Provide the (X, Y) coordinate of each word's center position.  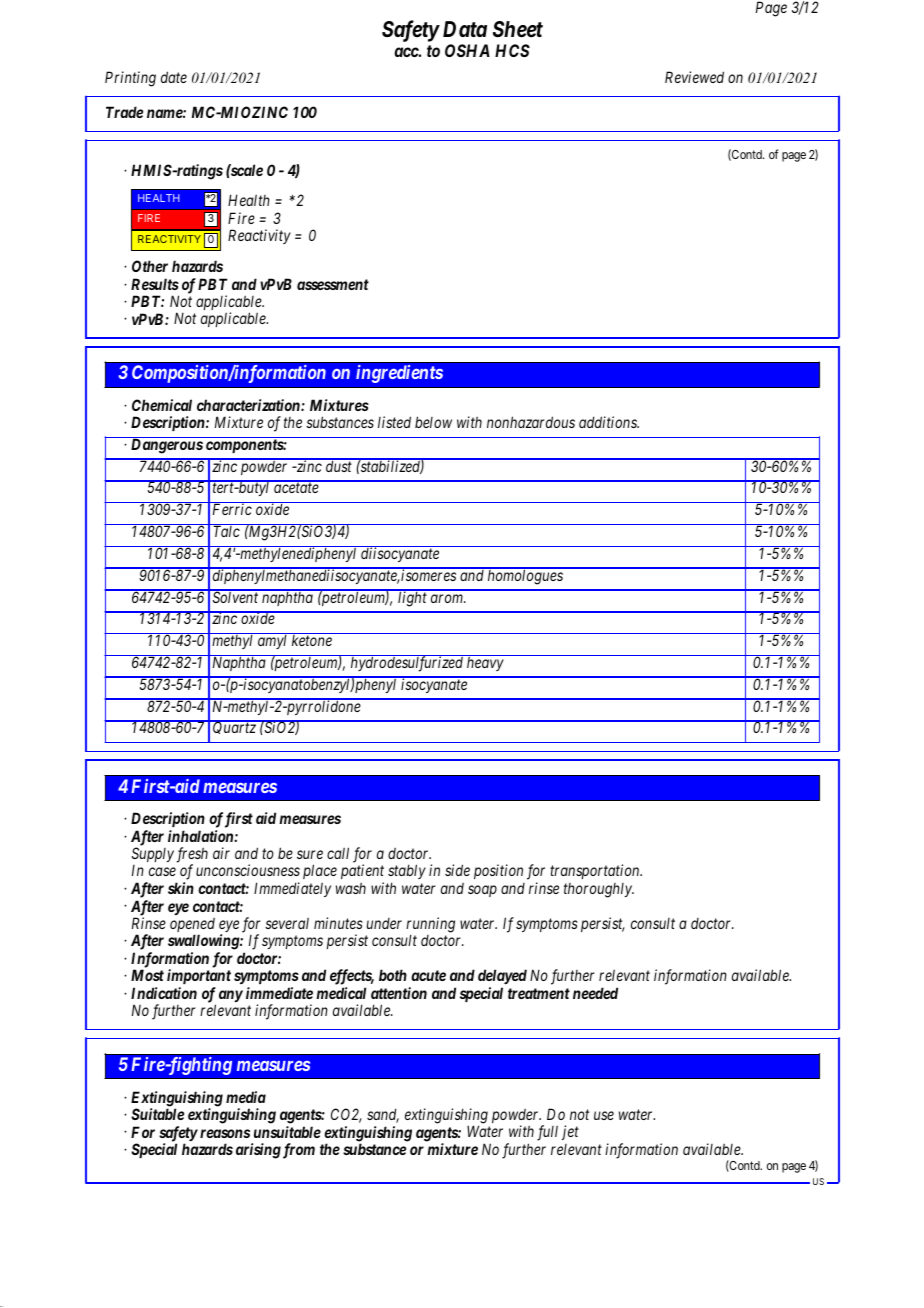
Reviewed (694, 77)
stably (407, 873)
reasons (225, 1133)
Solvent (235, 596)
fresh (192, 856)
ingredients (400, 373)
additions (609, 422)
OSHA (467, 50)
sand (383, 1115)
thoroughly (599, 890)
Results (155, 284)
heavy (485, 663)
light (412, 598)
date (174, 77)
